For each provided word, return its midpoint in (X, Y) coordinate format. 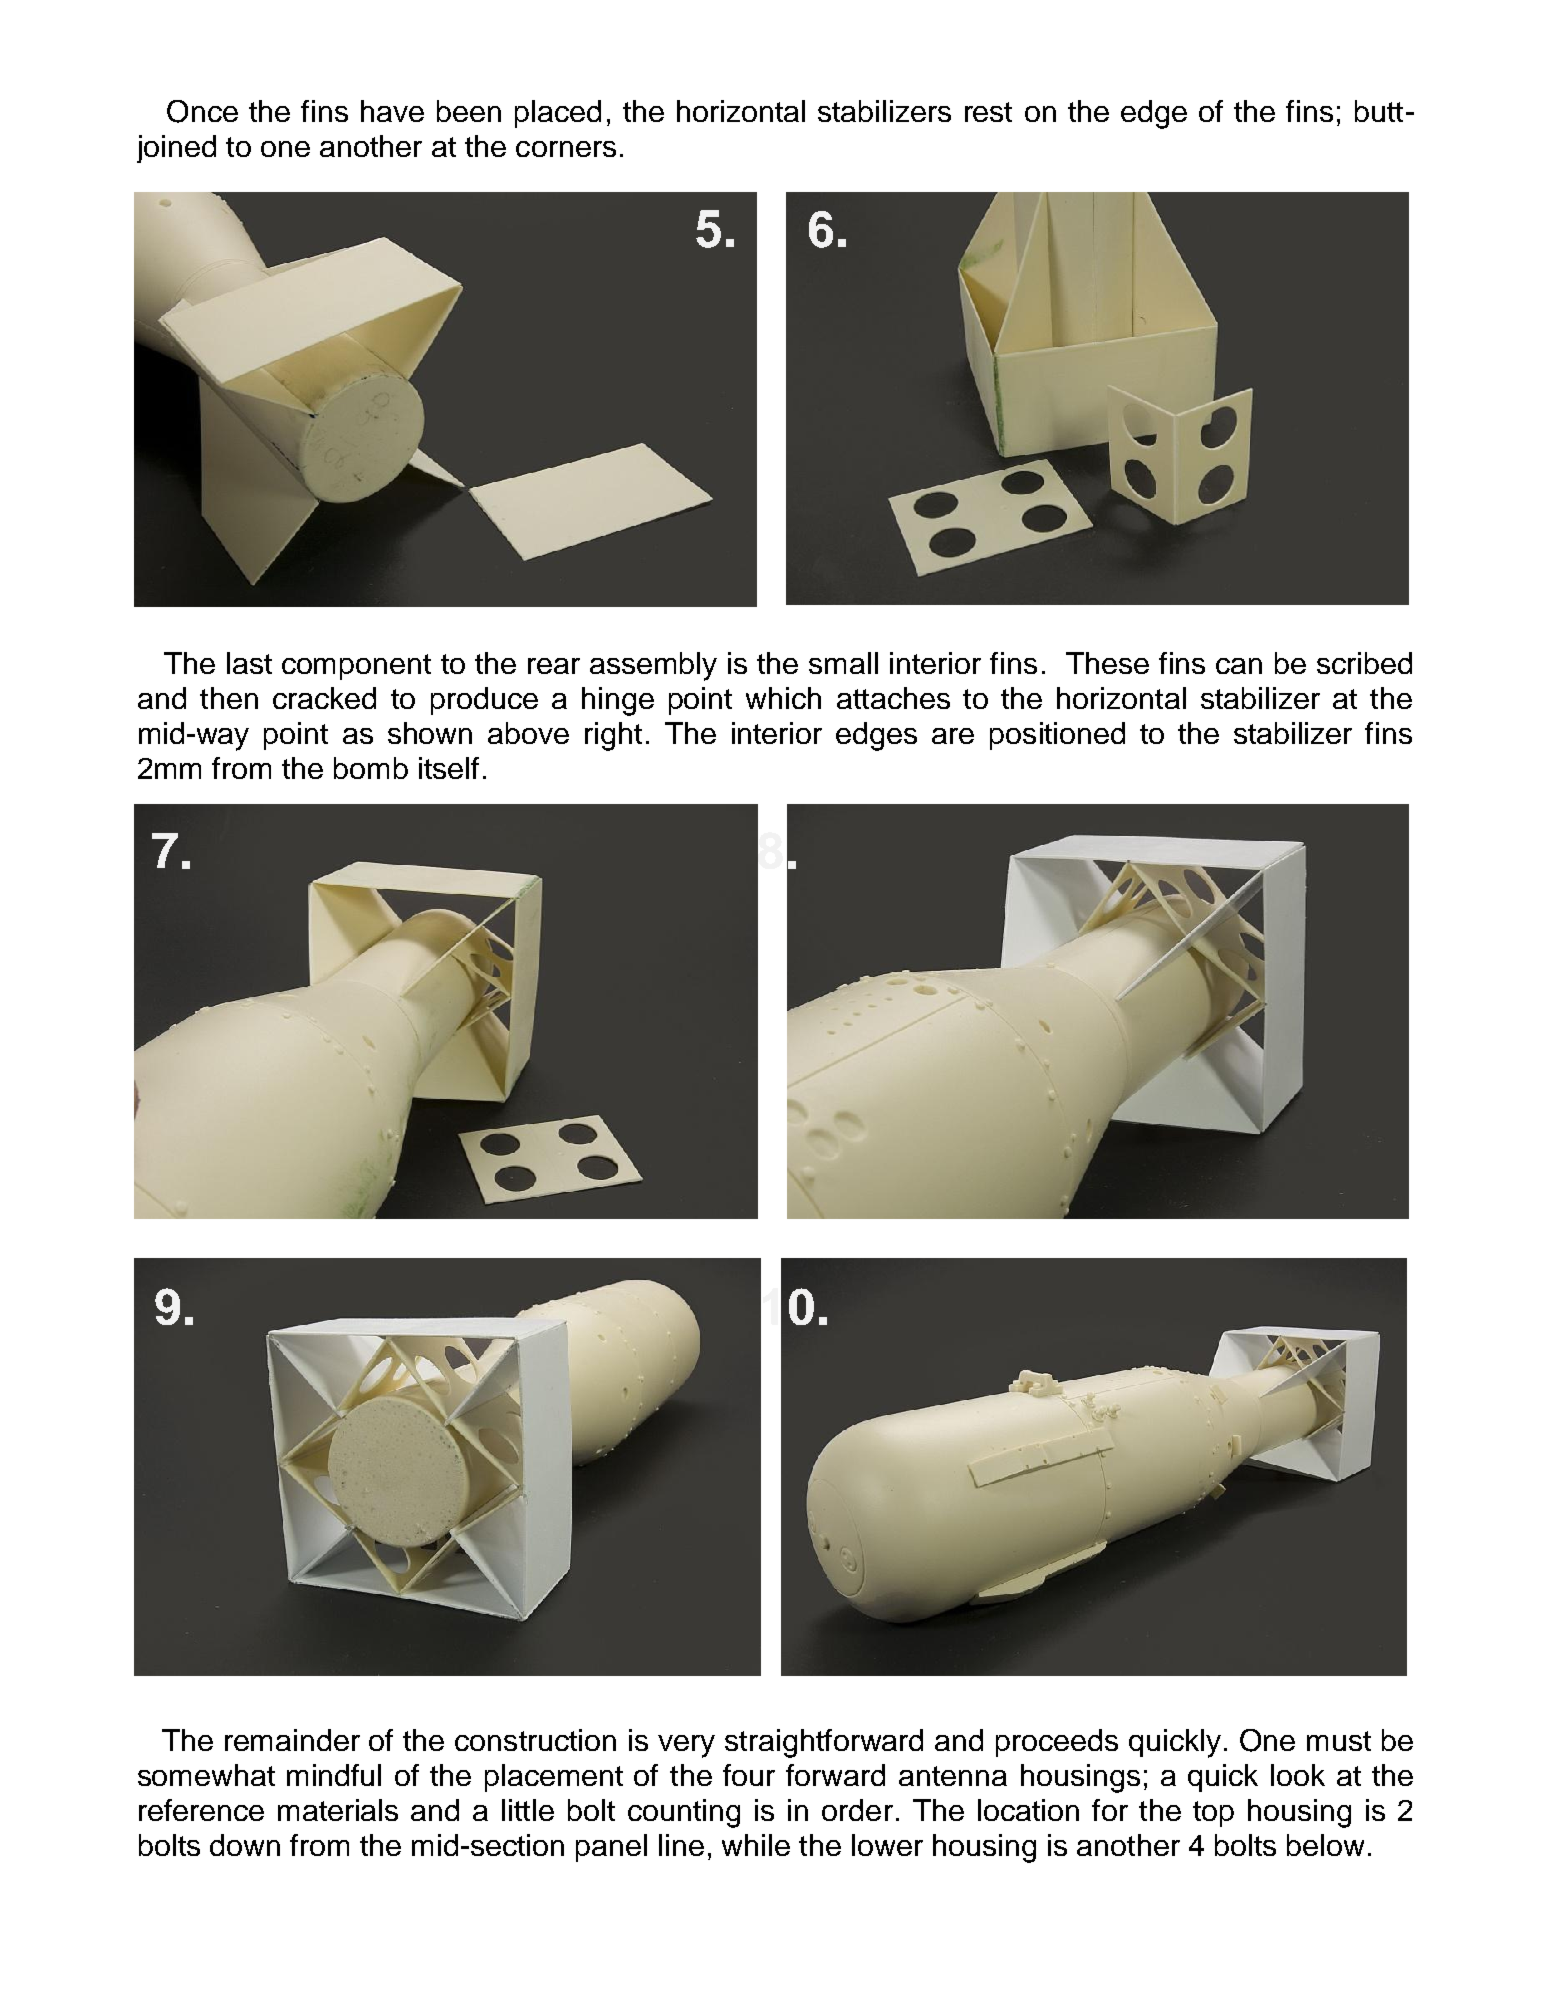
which (783, 698)
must (1339, 1741)
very (686, 1746)
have (392, 111)
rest (988, 112)
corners (566, 149)
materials (338, 1810)
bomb (371, 768)
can (1239, 666)
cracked (324, 698)
